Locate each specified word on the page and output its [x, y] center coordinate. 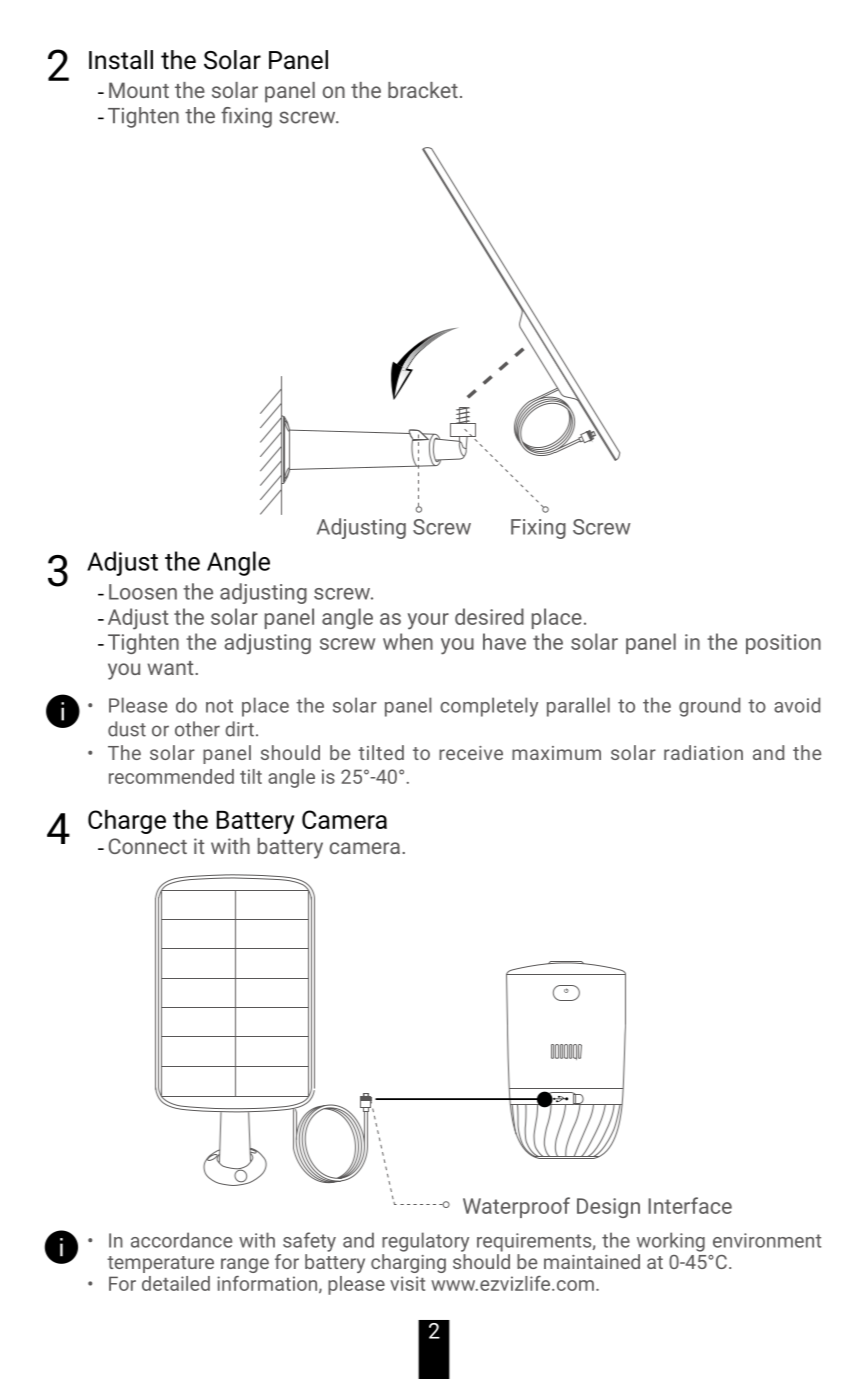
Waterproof [516, 1207]
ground [709, 707]
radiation [703, 752]
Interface [690, 1205]
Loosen [143, 592]
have [504, 641]
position [783, 644]
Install [121, 60]
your [428, 621]
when [408, 641]
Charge [127, 822]
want [172, 668]
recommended [171, 776]
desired [489, 616]
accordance [181, 1240]
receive [471, 753]
